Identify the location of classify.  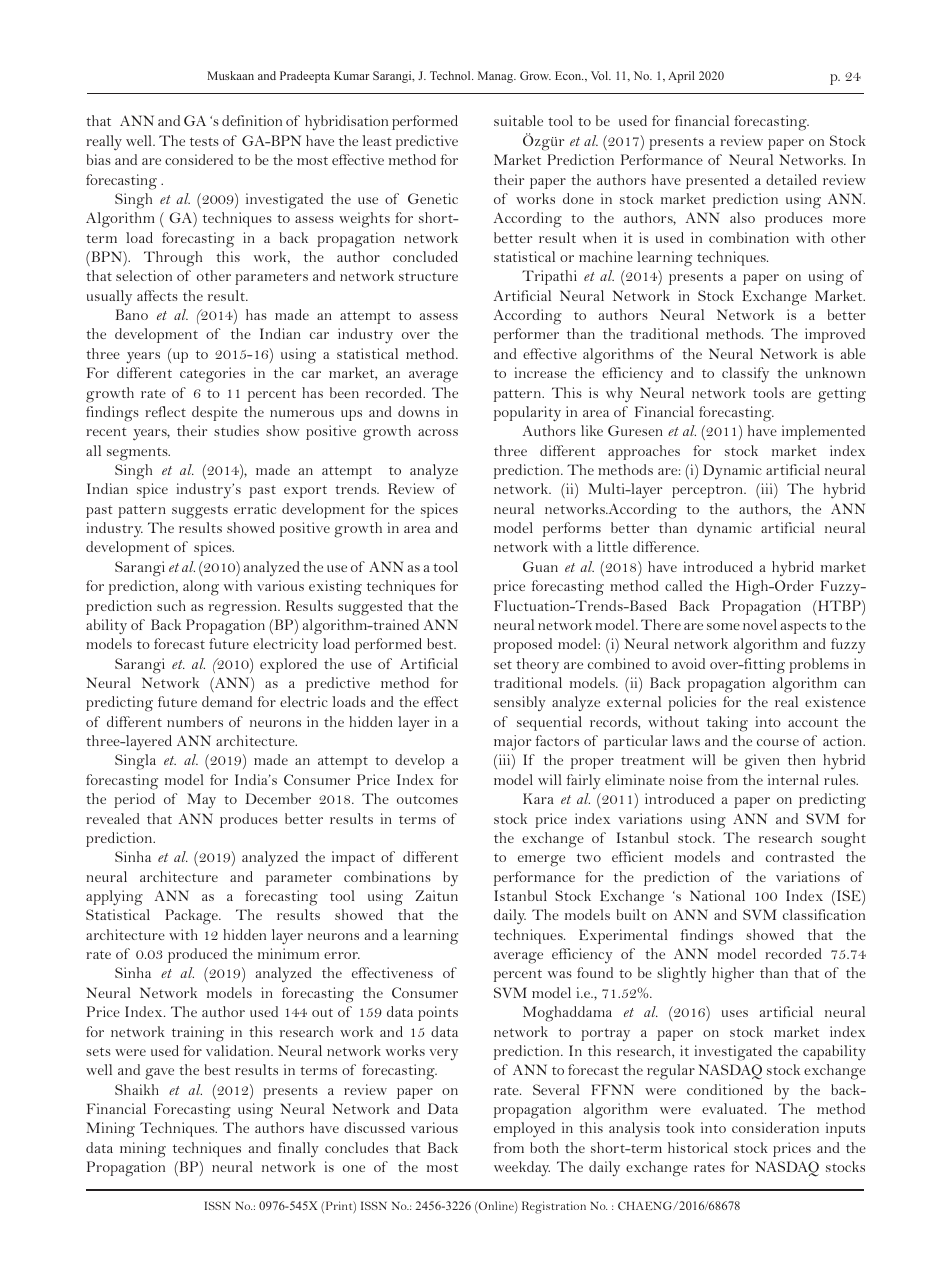
(745, 374).
